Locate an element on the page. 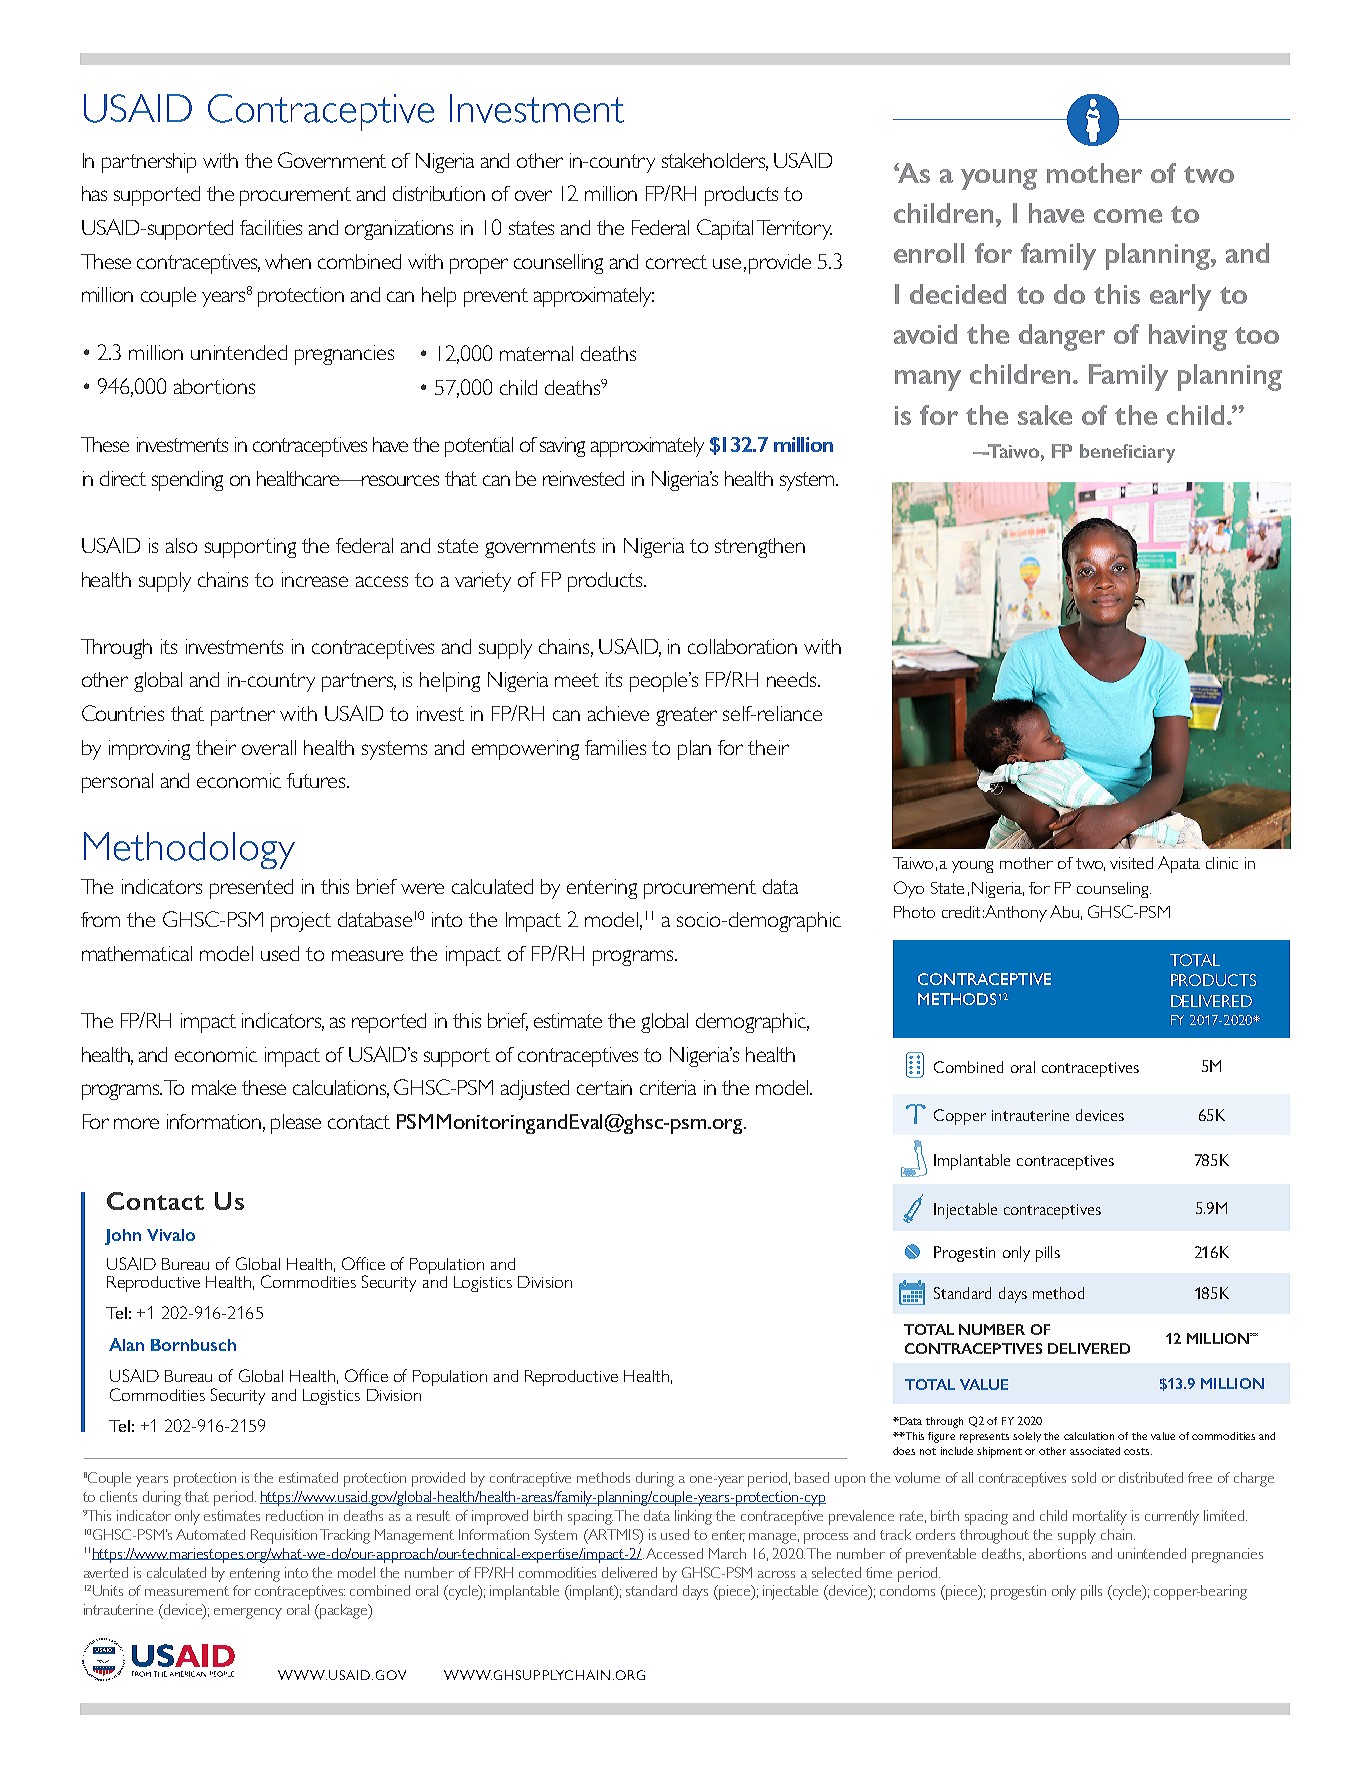 The image size is (1371, 1774). presented is located at coordinates (251, 889).
